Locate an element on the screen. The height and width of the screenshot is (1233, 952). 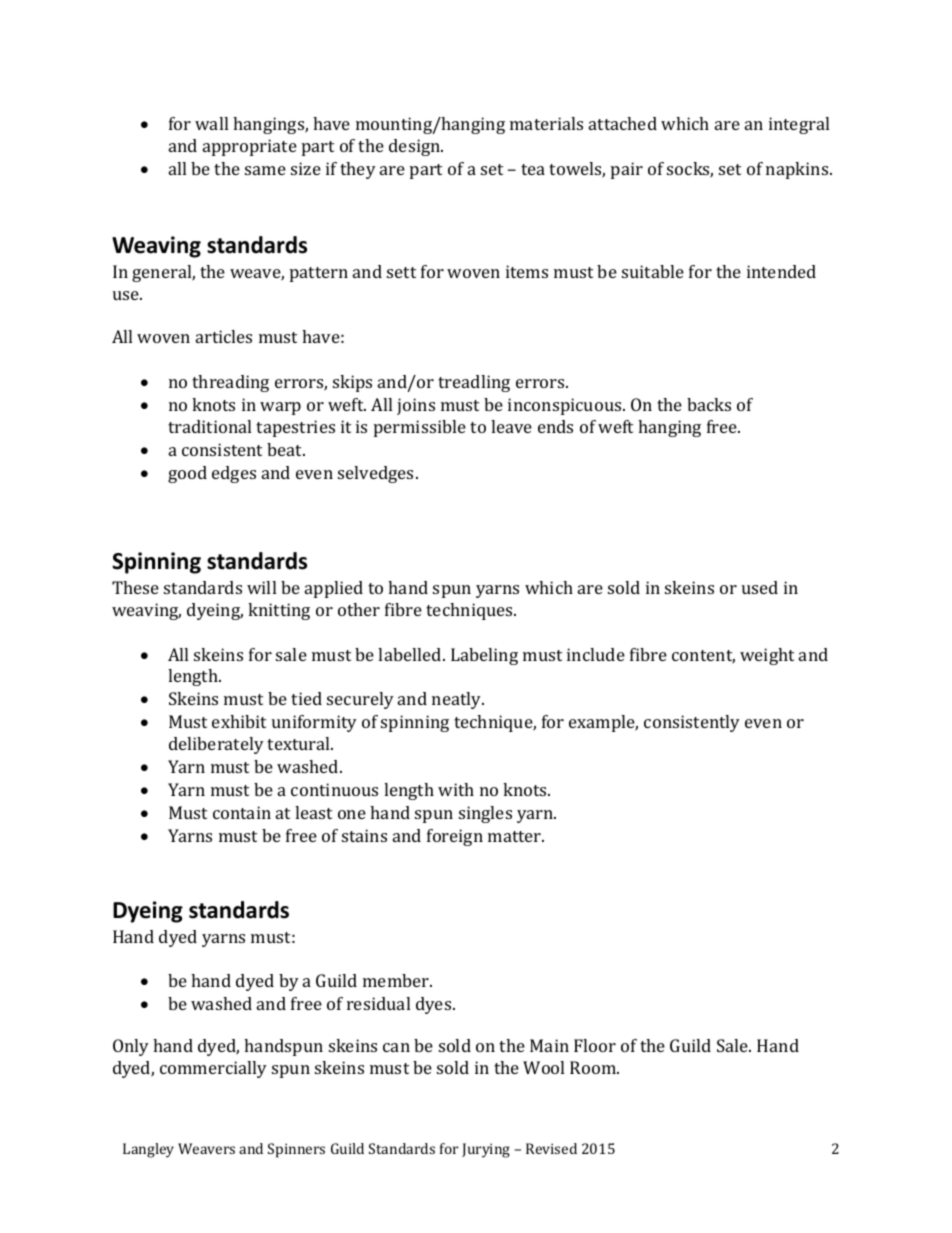
commercially is located at coordinates (213, 1069).
